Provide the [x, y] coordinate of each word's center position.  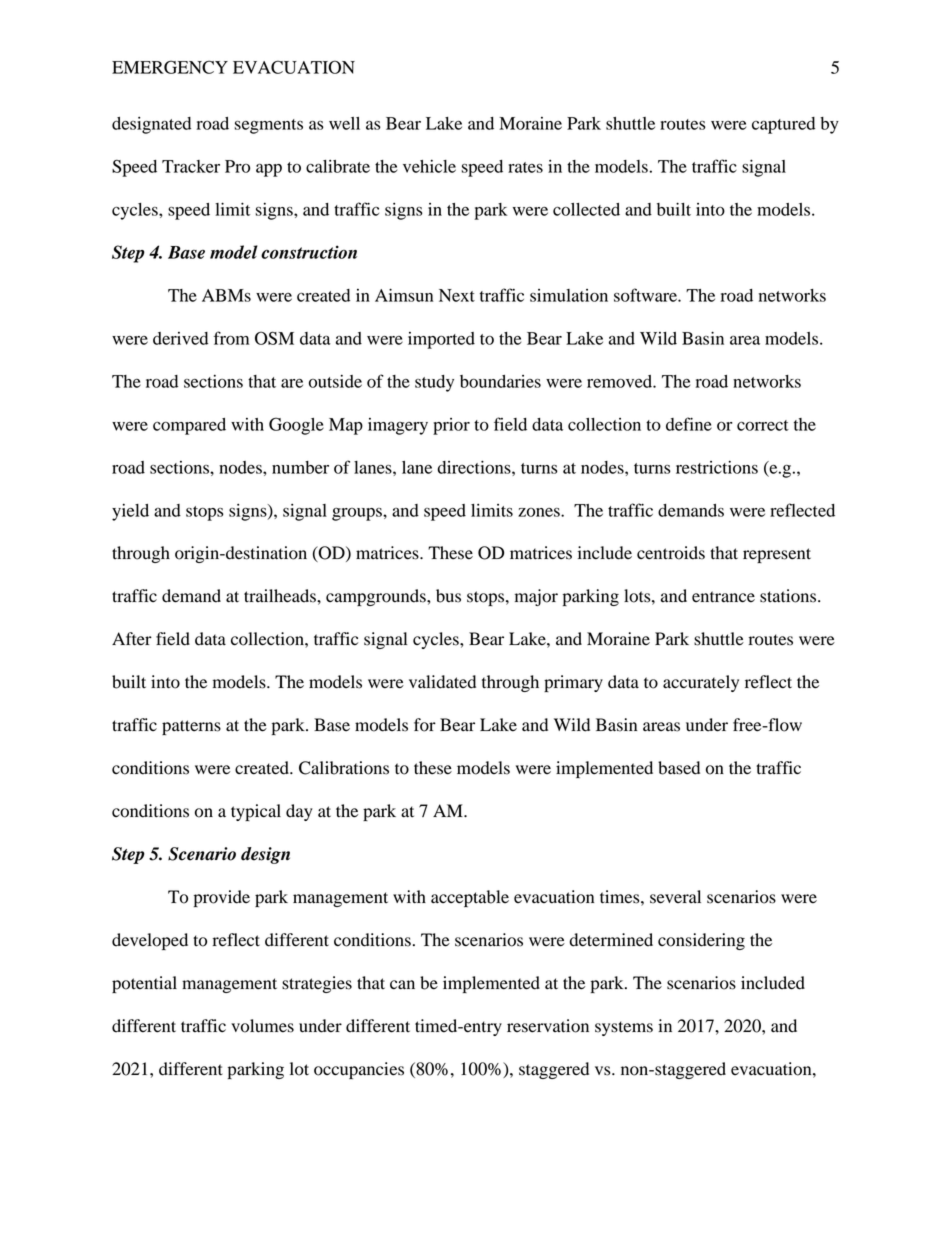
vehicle [429, 166]
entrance [723, 597]
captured [783, 125]
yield [130, 512]
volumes [262, 1026]
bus [448, 596]
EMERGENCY [170, 67]
